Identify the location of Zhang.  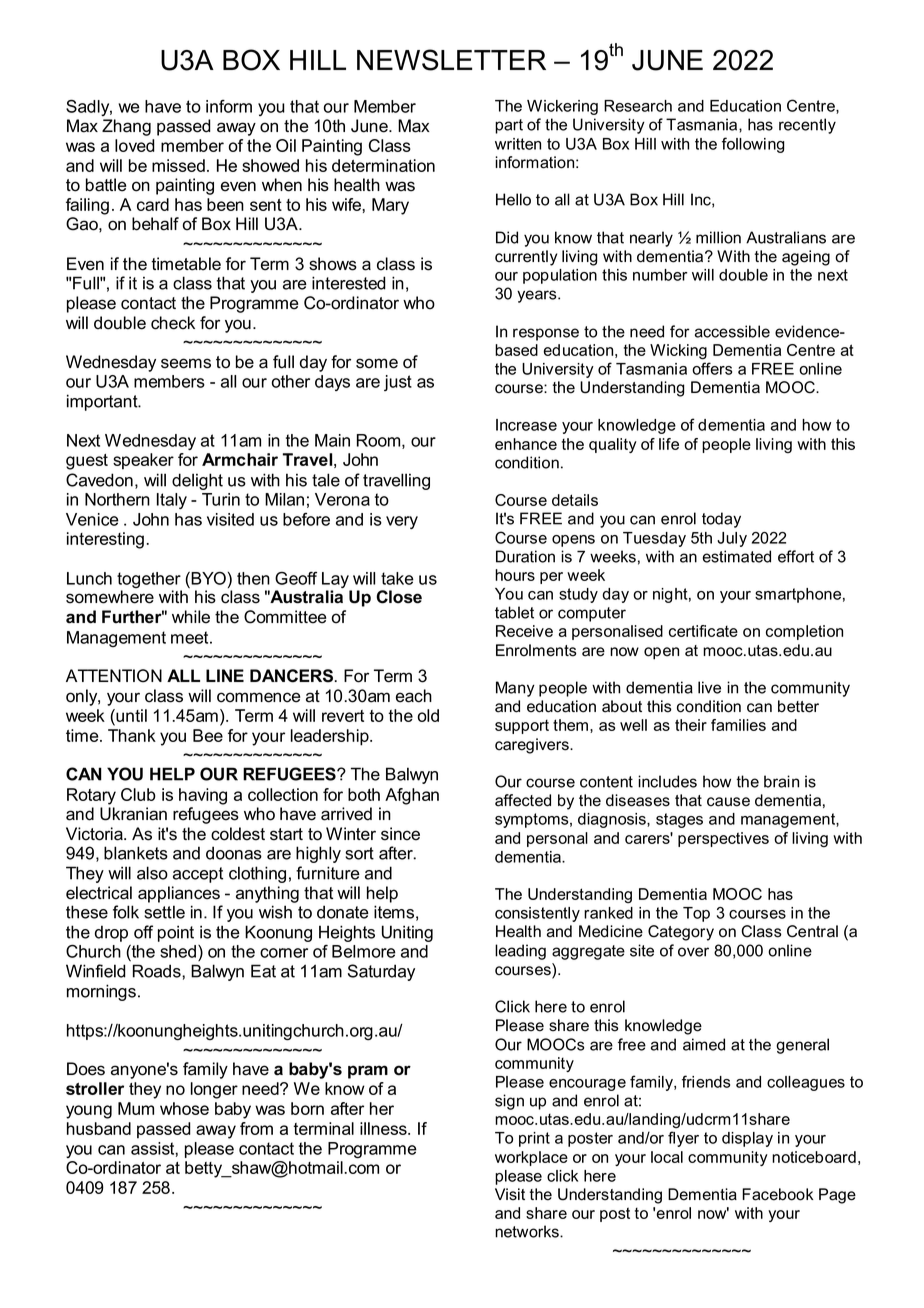
(126, 127).
